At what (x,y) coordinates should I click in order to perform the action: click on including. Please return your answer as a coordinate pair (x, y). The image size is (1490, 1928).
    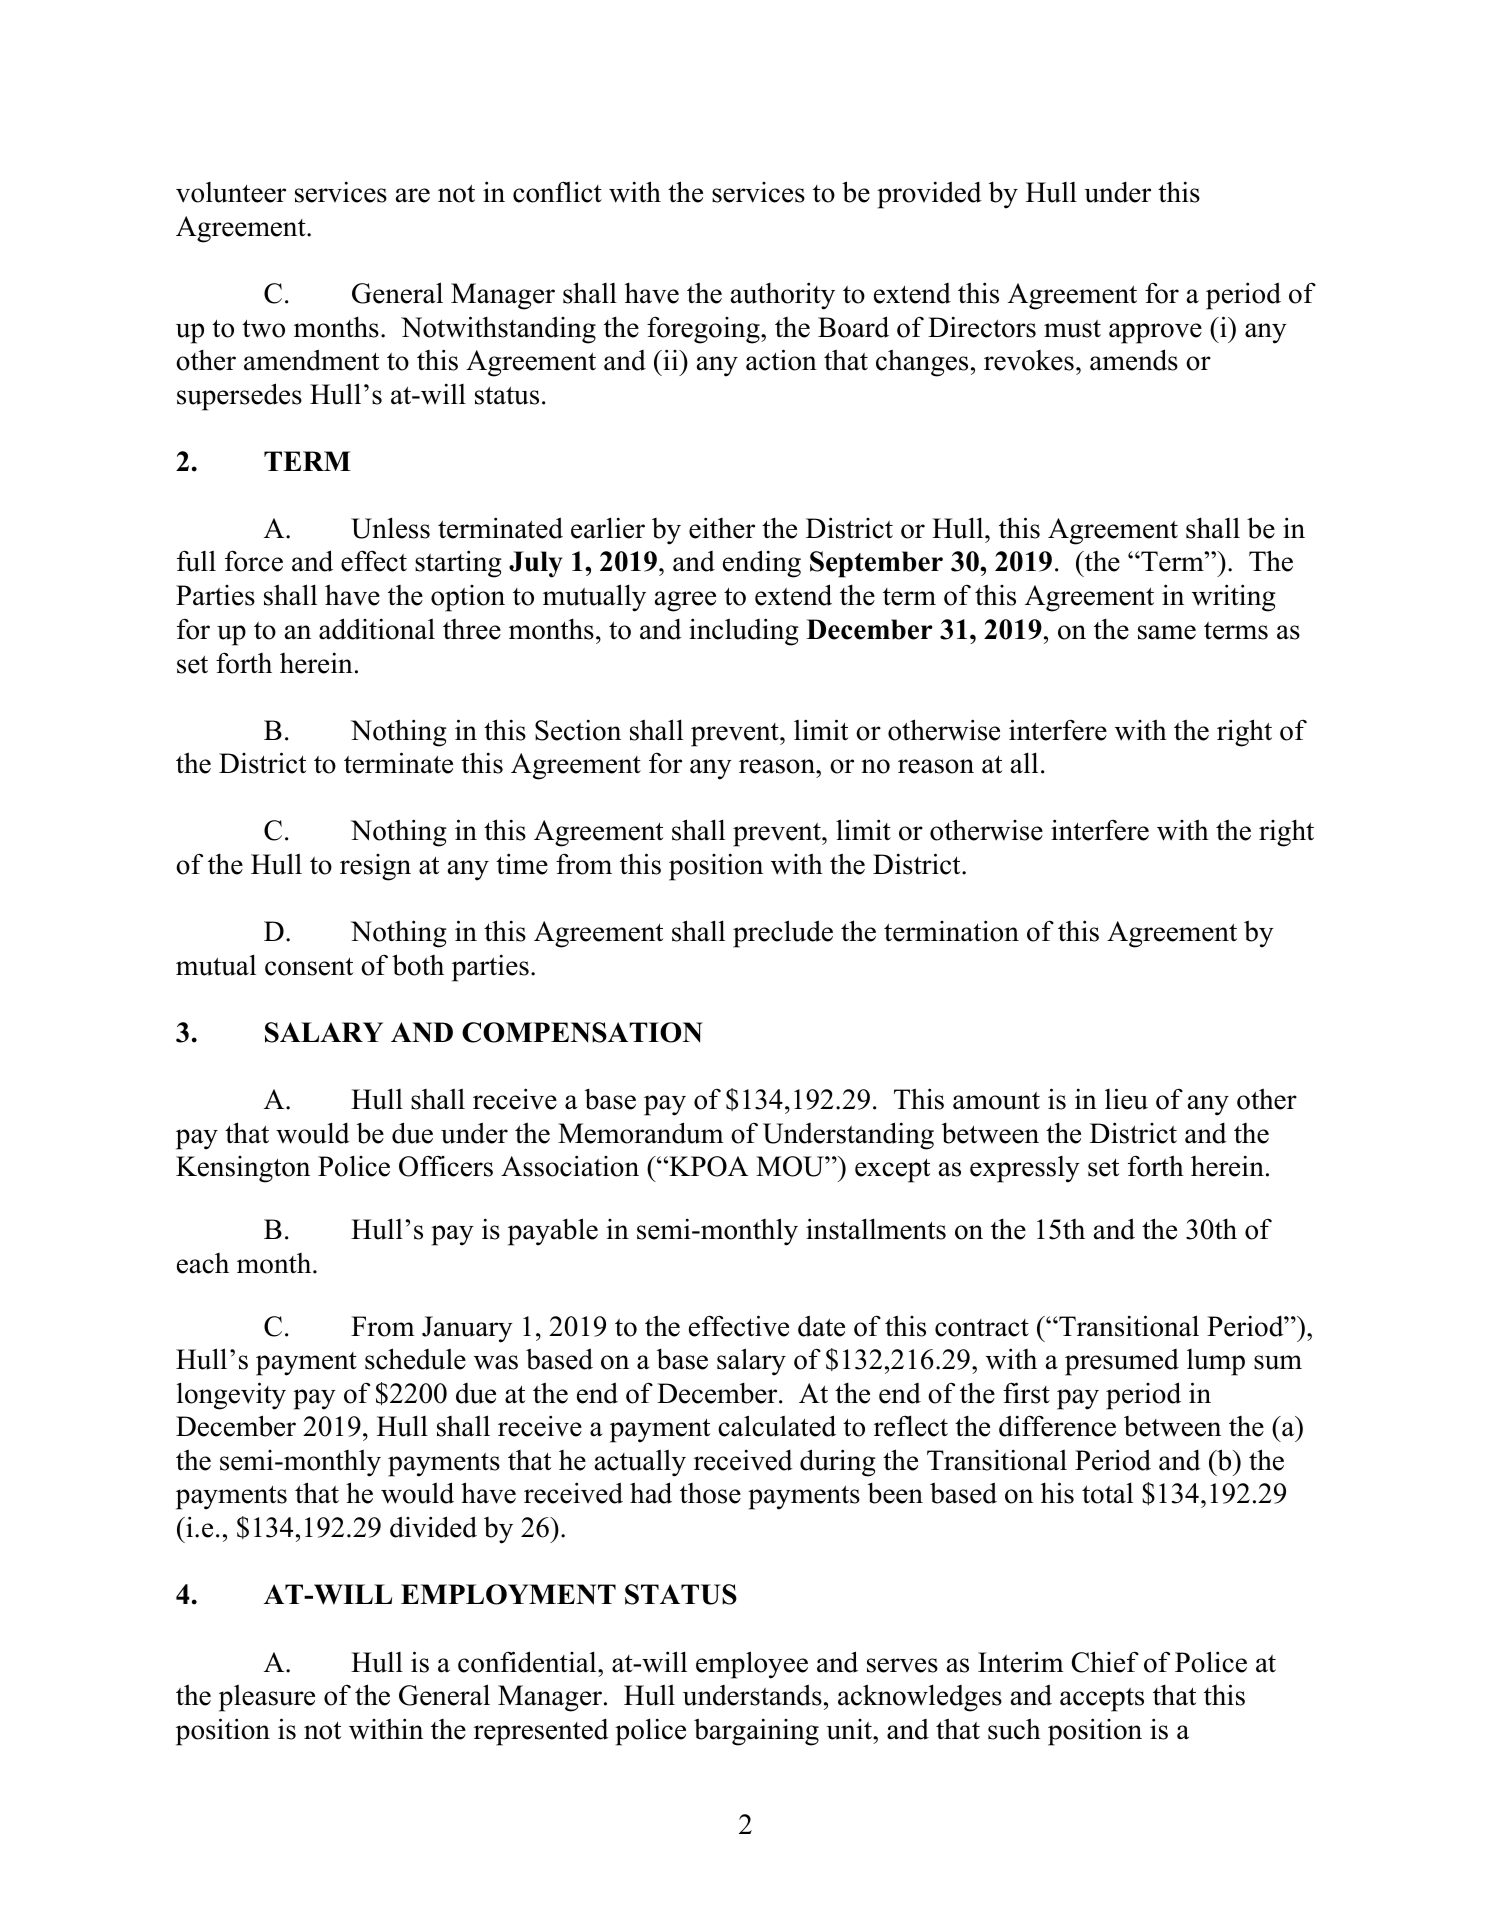
    Looking at the image, I should click on (744, 632).
